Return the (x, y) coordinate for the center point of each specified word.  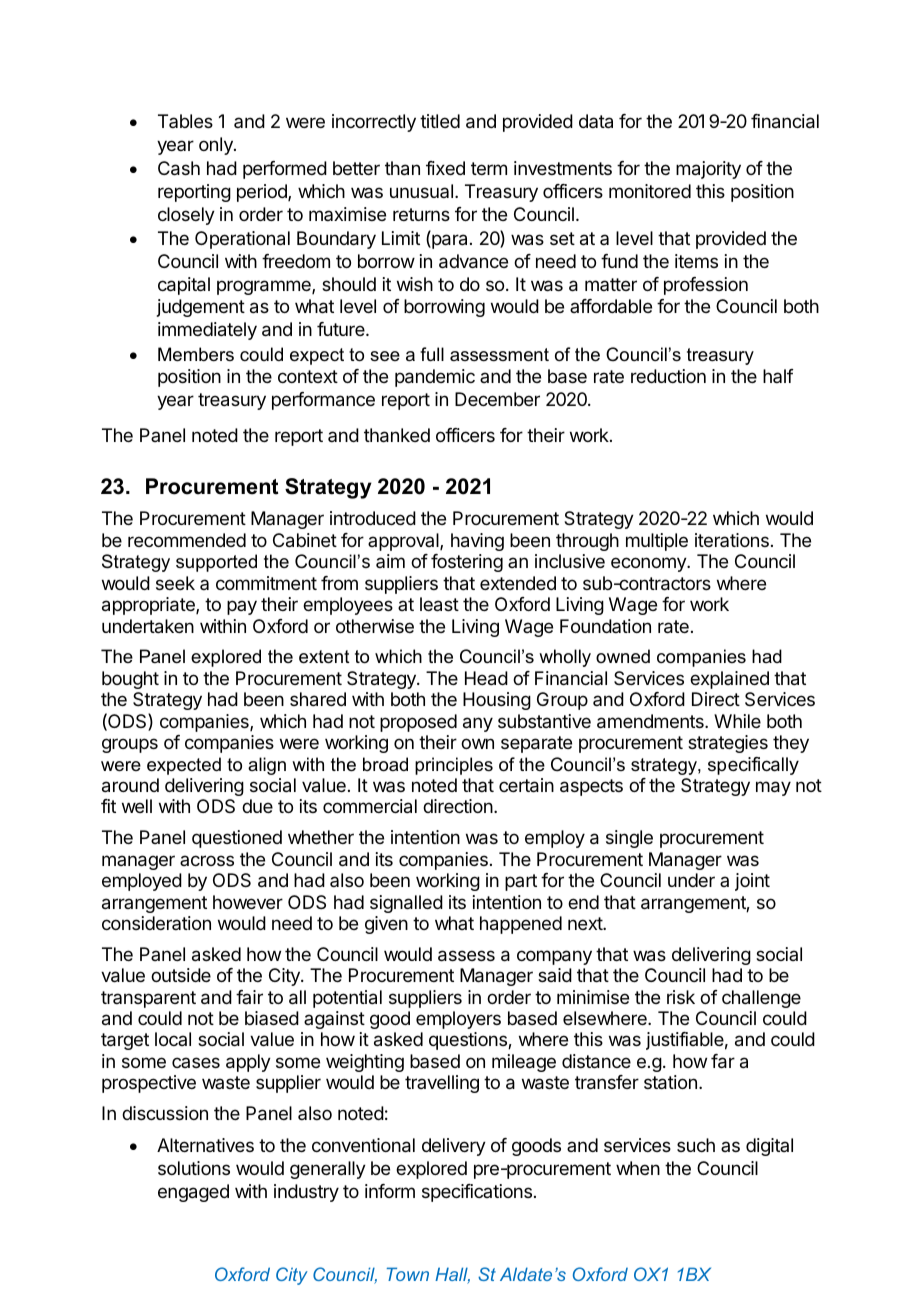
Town (408, 1274)
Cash (179, 168)
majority (708, 170)
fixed (445, 168)
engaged (193, 1193)
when (638, 1168)
